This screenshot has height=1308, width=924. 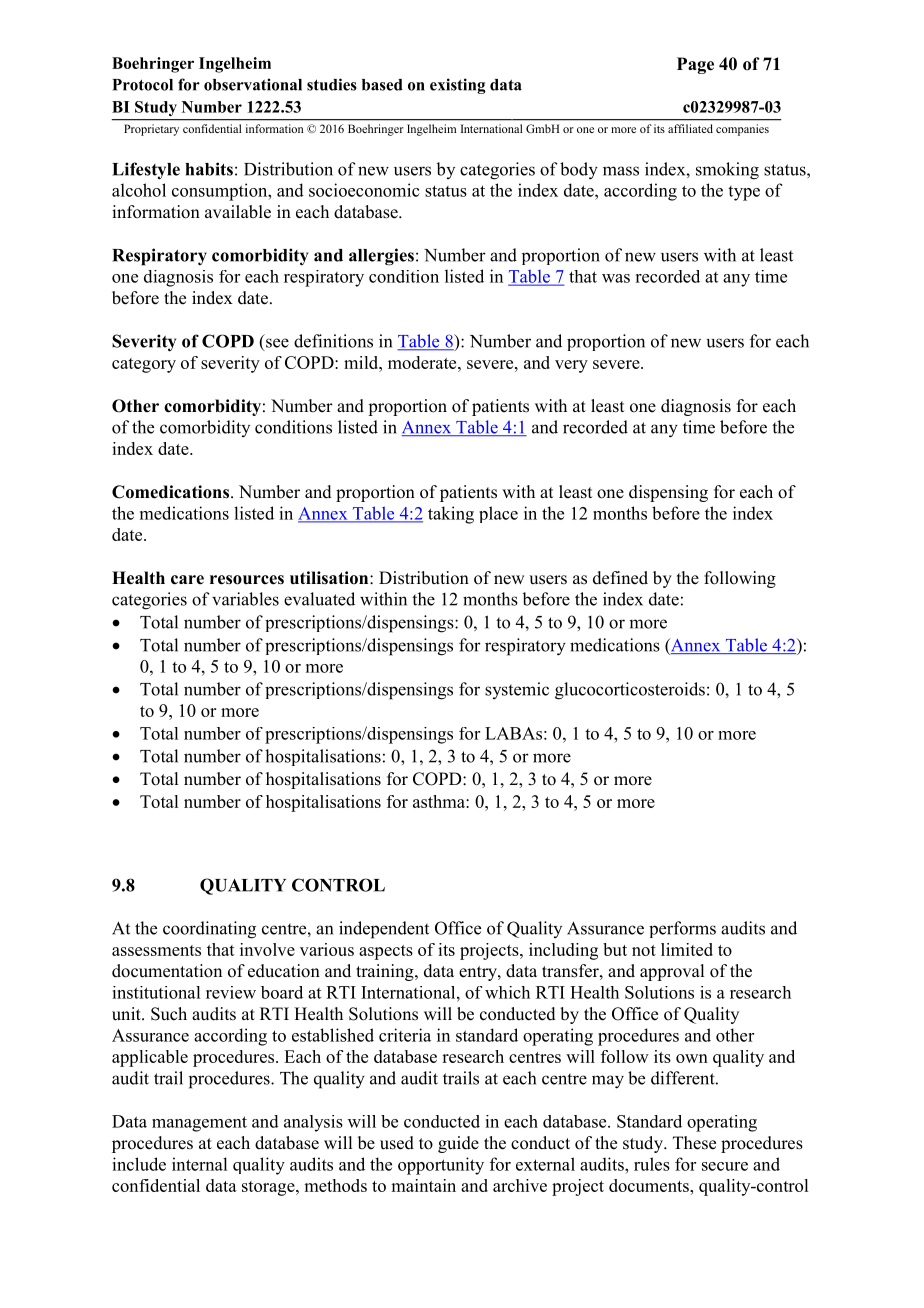 I want to click on affiliated, so click(x=690, y=128).
